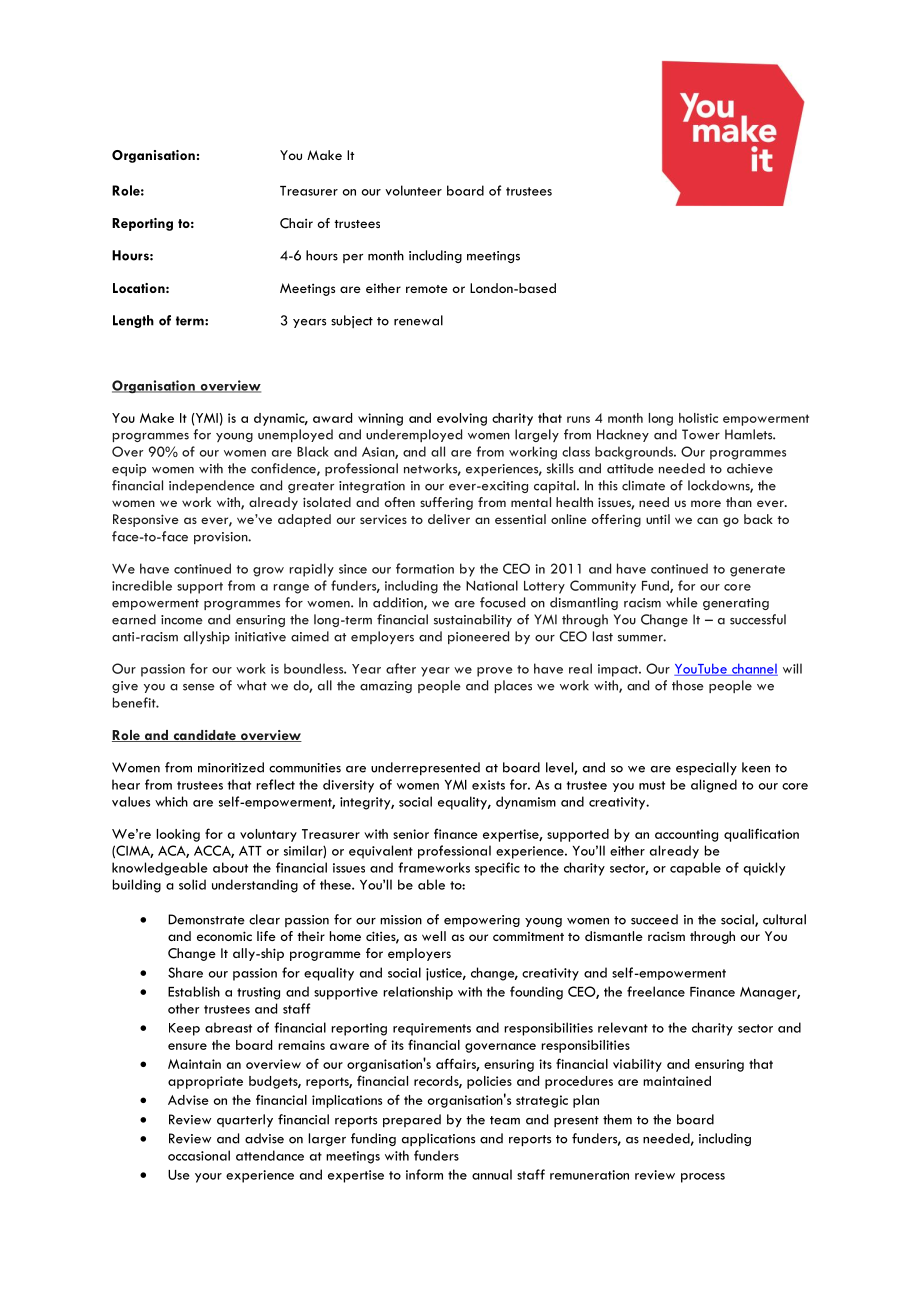 The width and height of the screenshot is (924, 1308). I want to click on process, so click(703, 1178).
